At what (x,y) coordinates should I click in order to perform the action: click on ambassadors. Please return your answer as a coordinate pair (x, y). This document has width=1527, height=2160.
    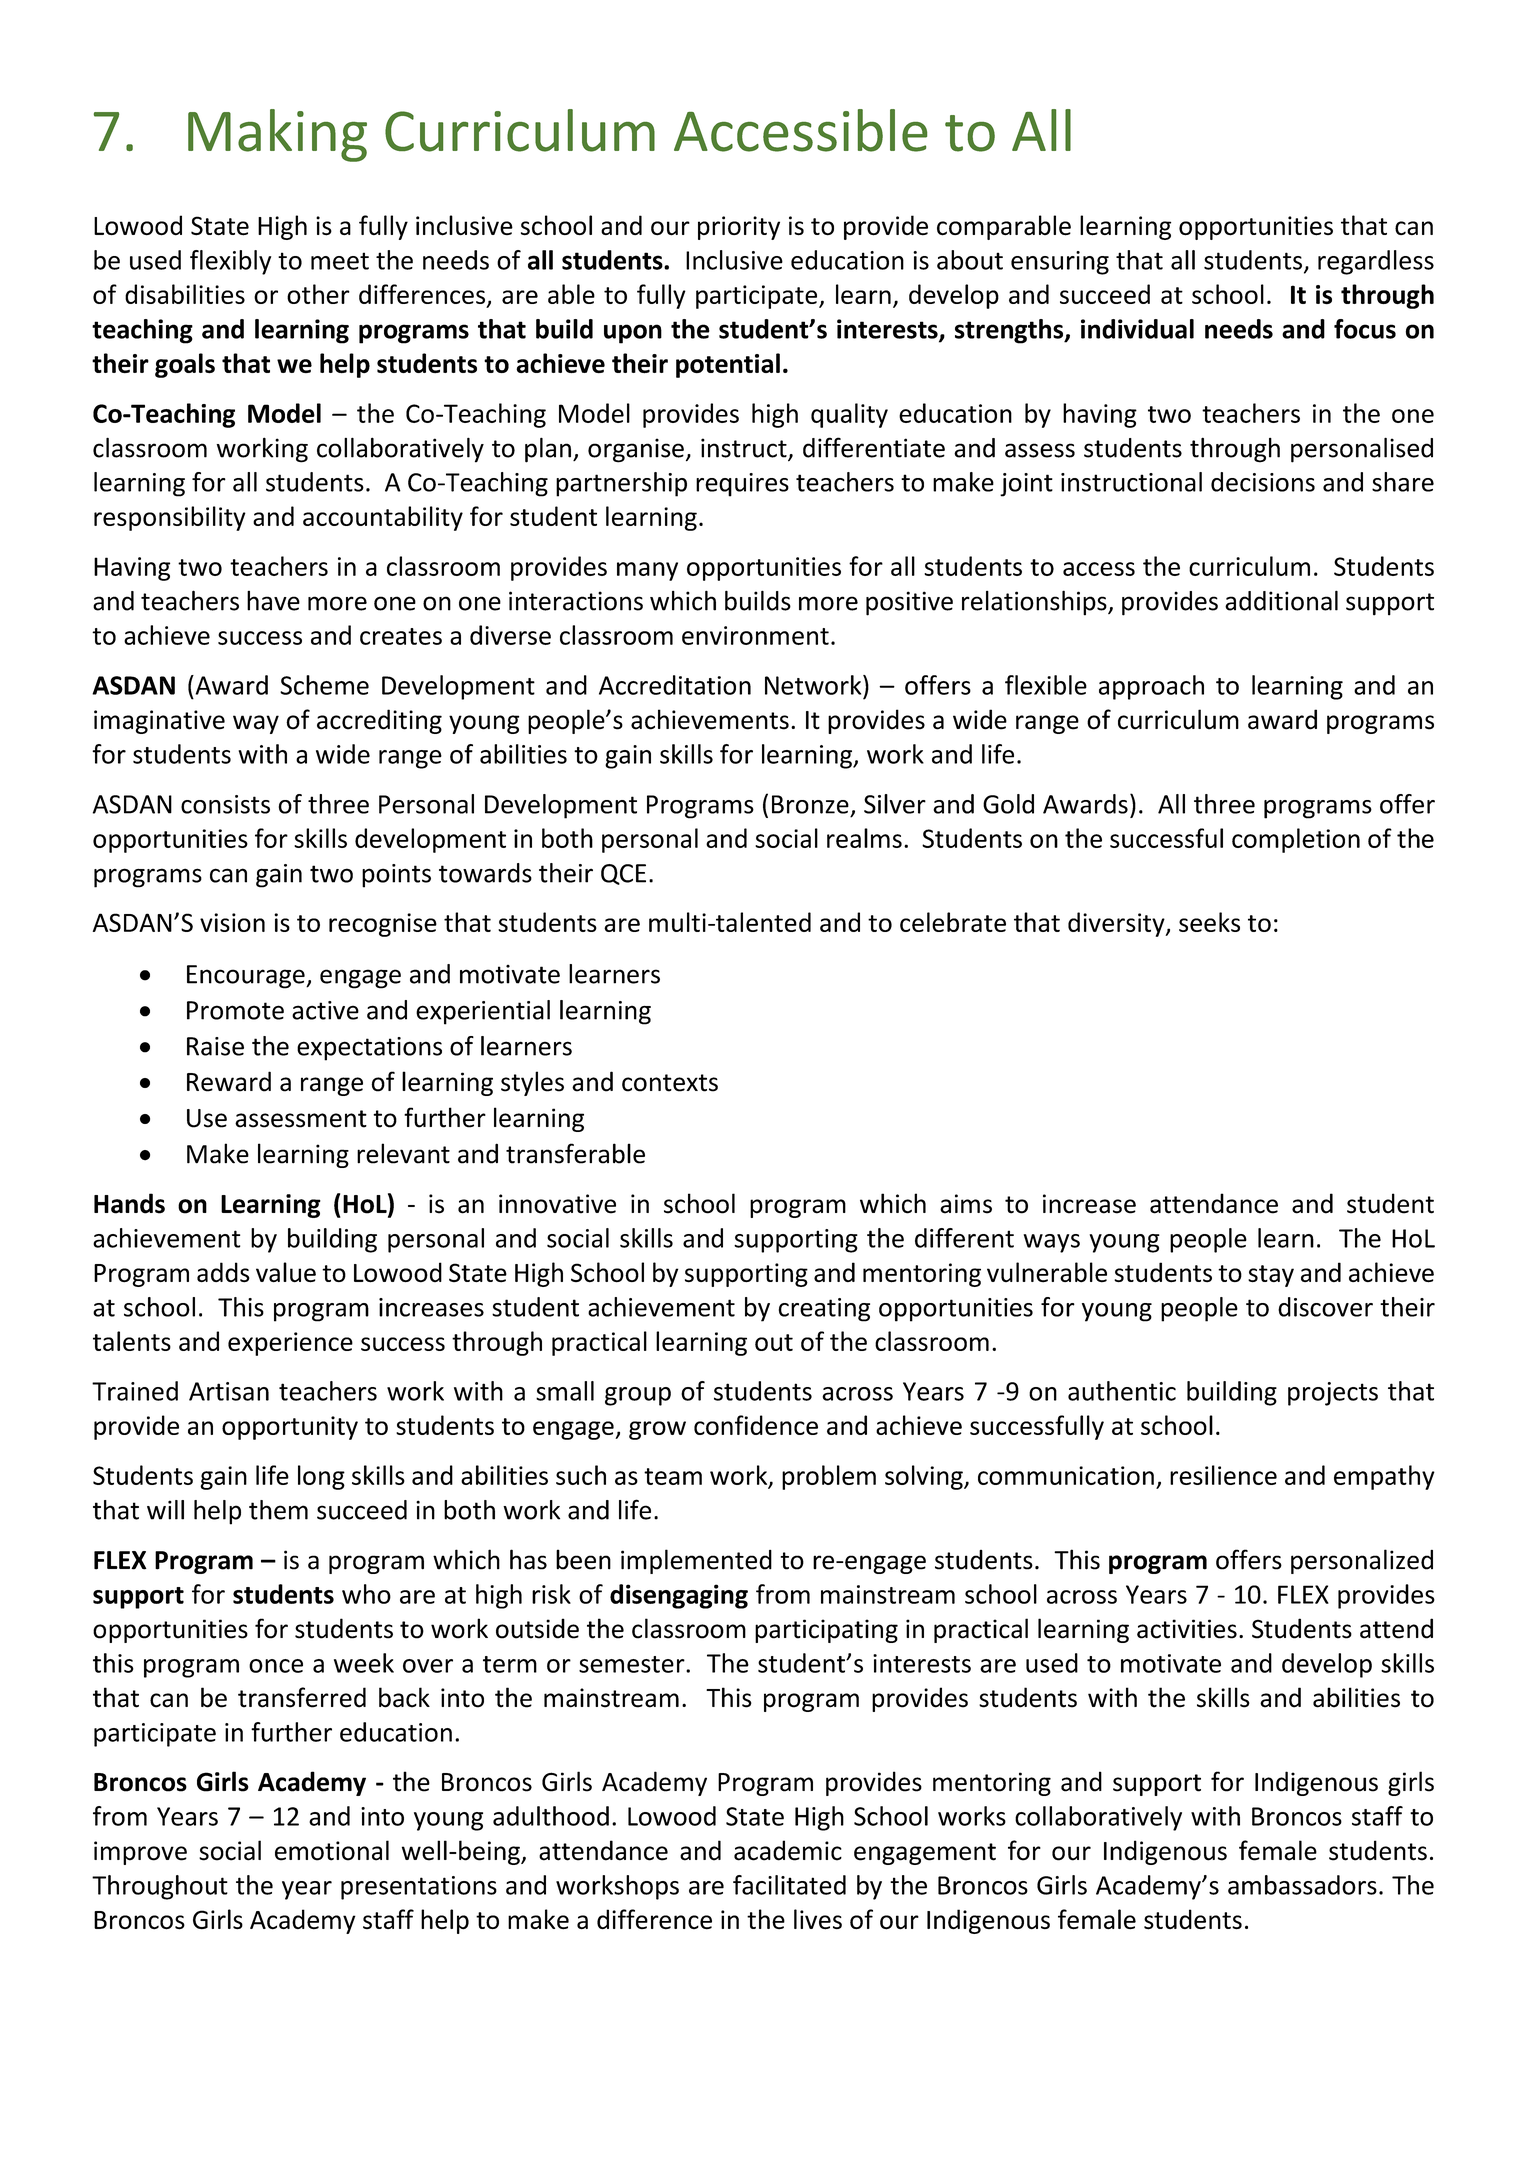
    Looking at the image, I should click on (1302, 1885).
